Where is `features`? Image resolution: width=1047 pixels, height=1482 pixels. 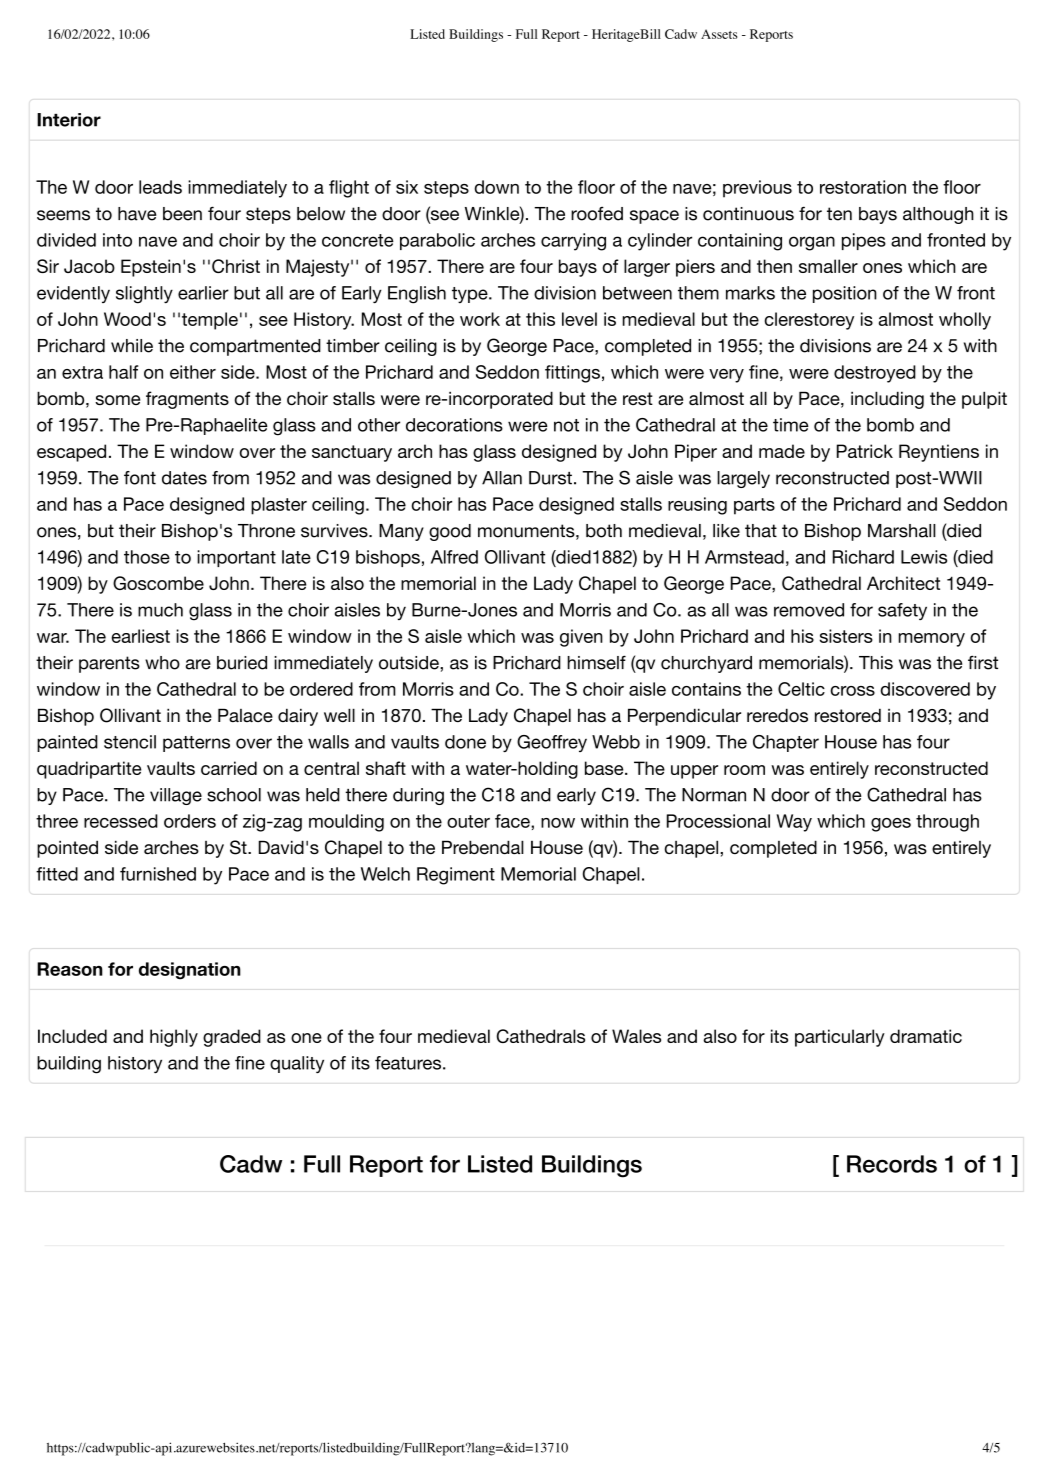
features is located at coordinates (408, 1063).
